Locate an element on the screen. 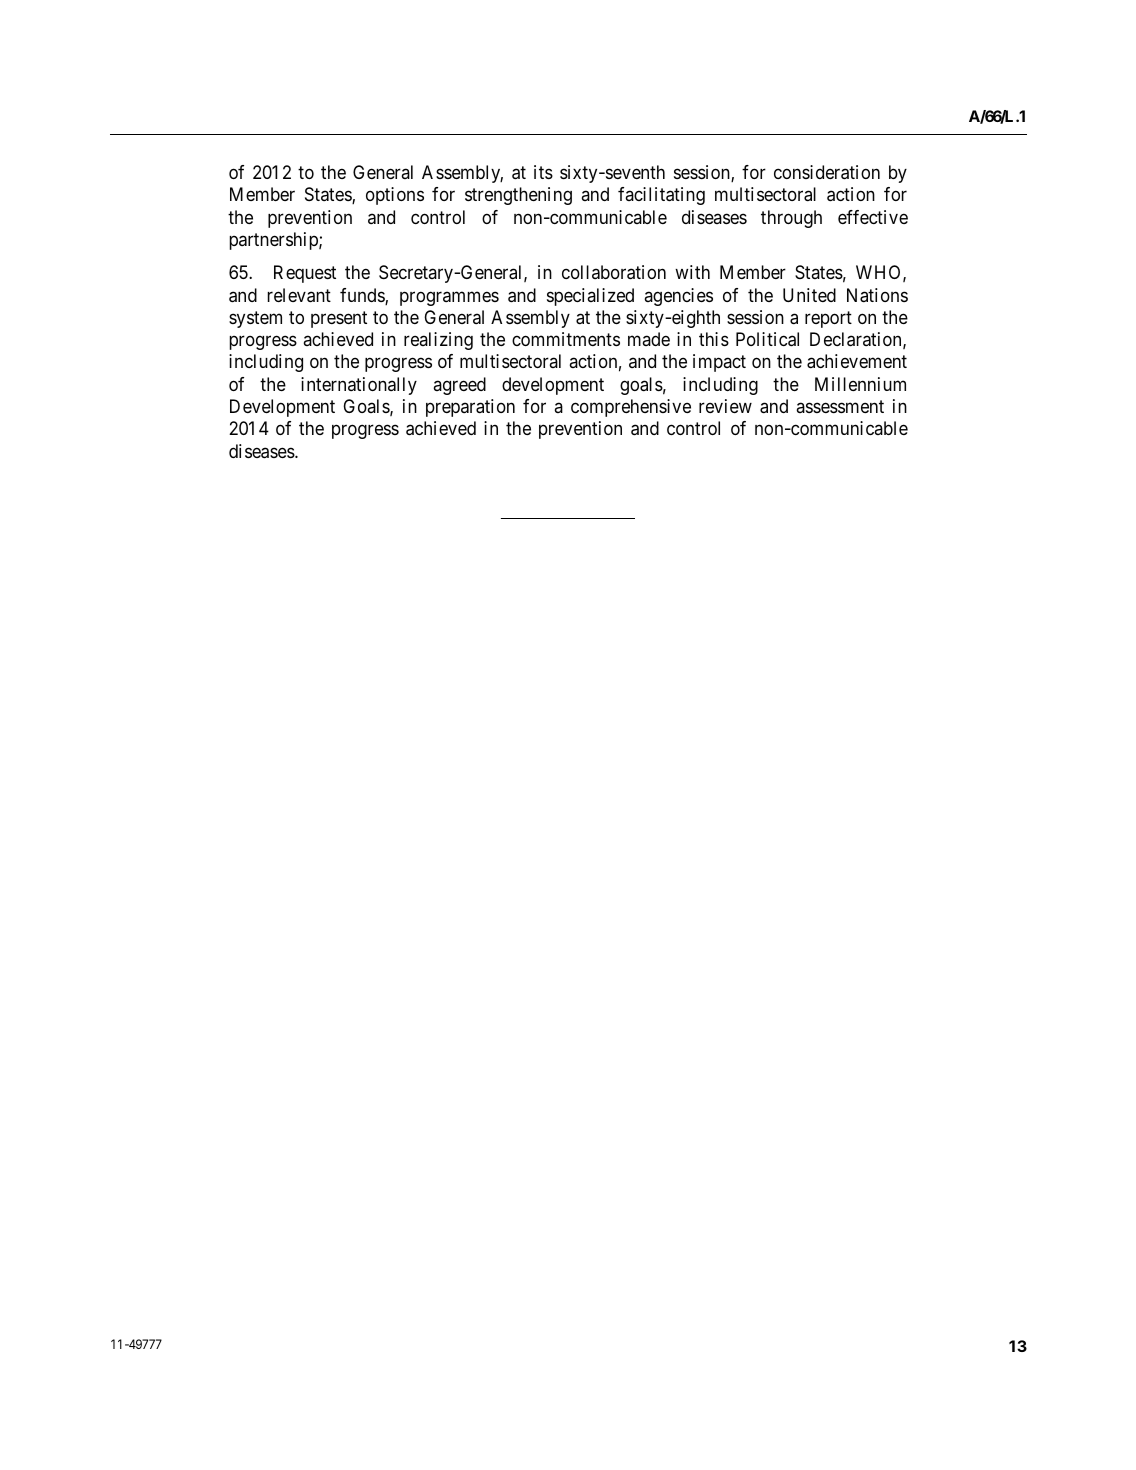 The height and width of the screenshot is (1470, 1136). collaboration is located at coordinates (614, 272).
